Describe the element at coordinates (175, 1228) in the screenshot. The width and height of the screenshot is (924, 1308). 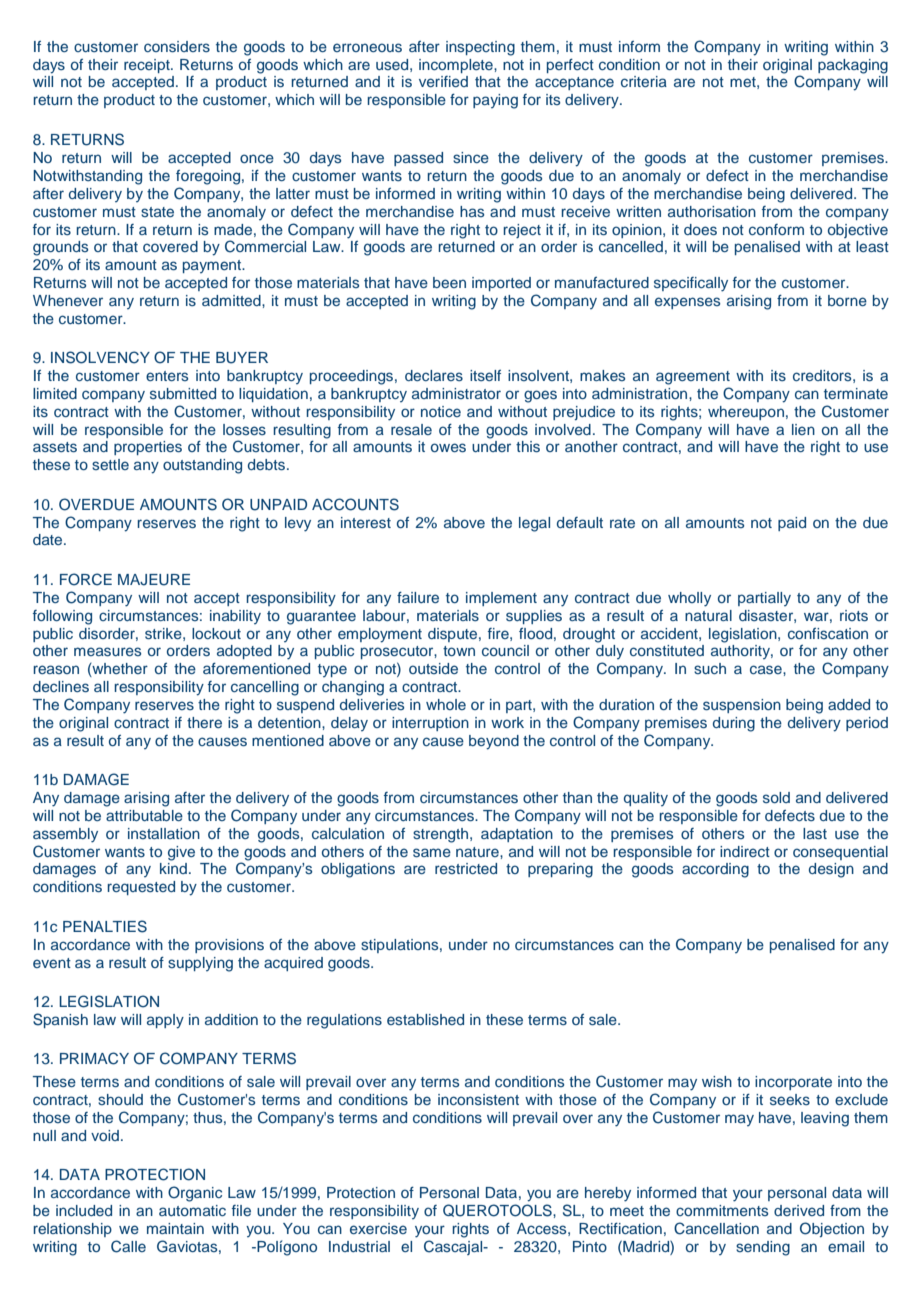
I see `maintain` at that location.
